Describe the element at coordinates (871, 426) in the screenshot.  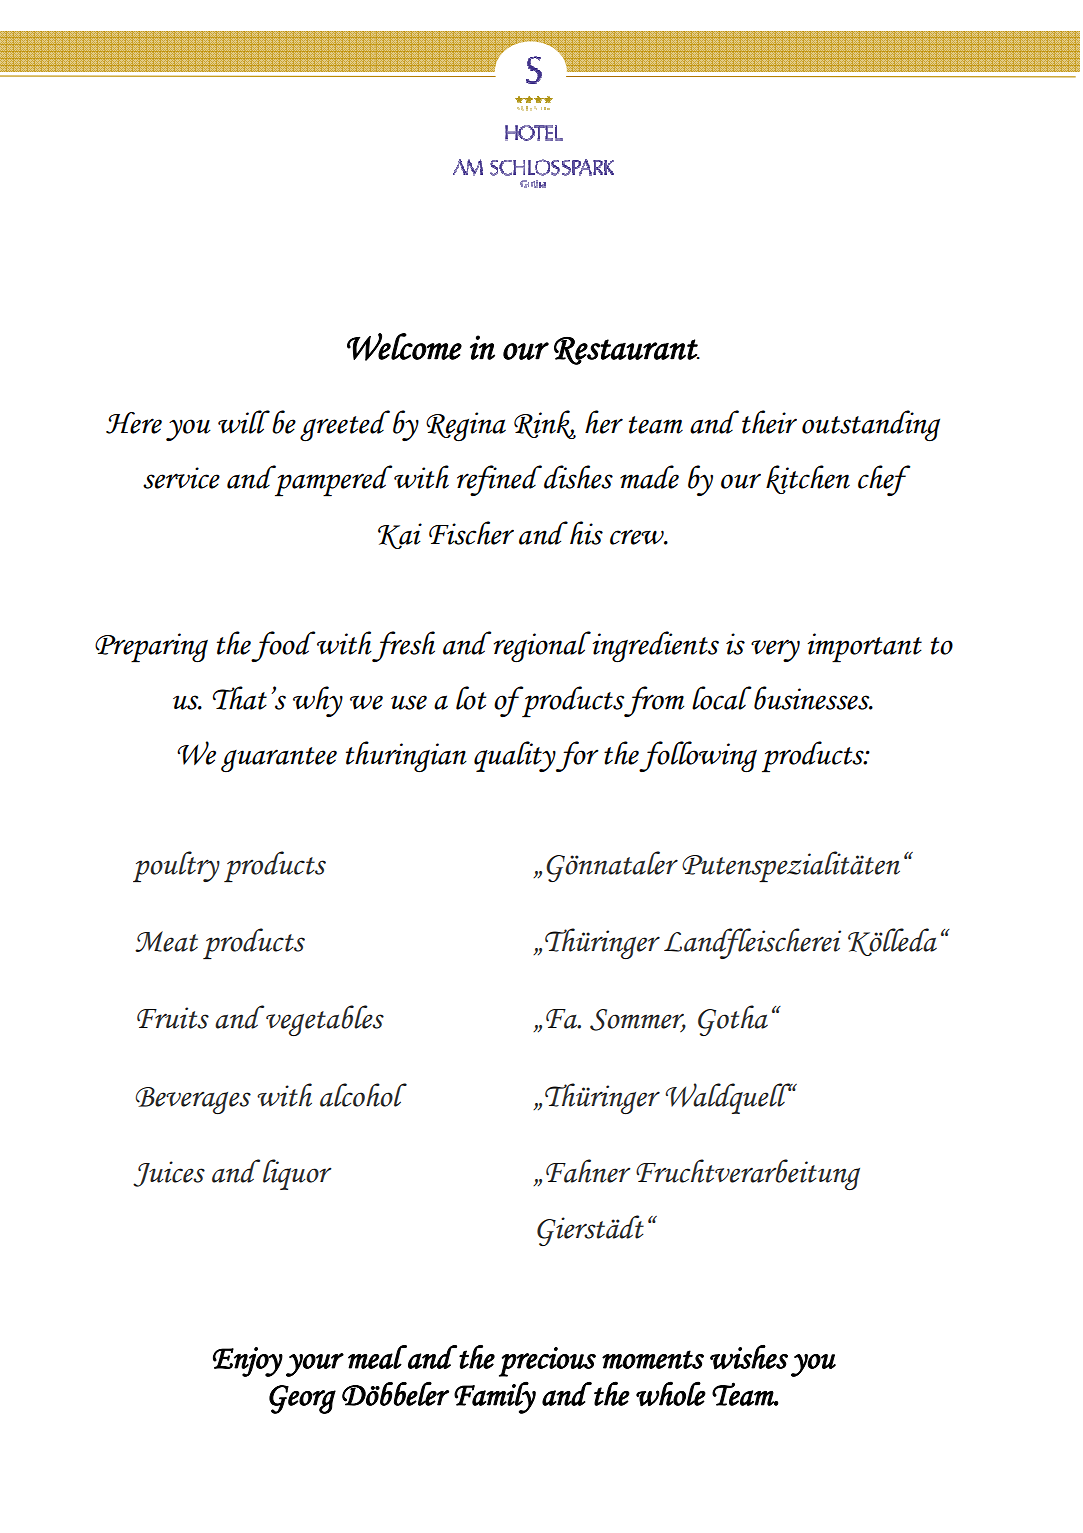
I see `outstanding` at that location.
